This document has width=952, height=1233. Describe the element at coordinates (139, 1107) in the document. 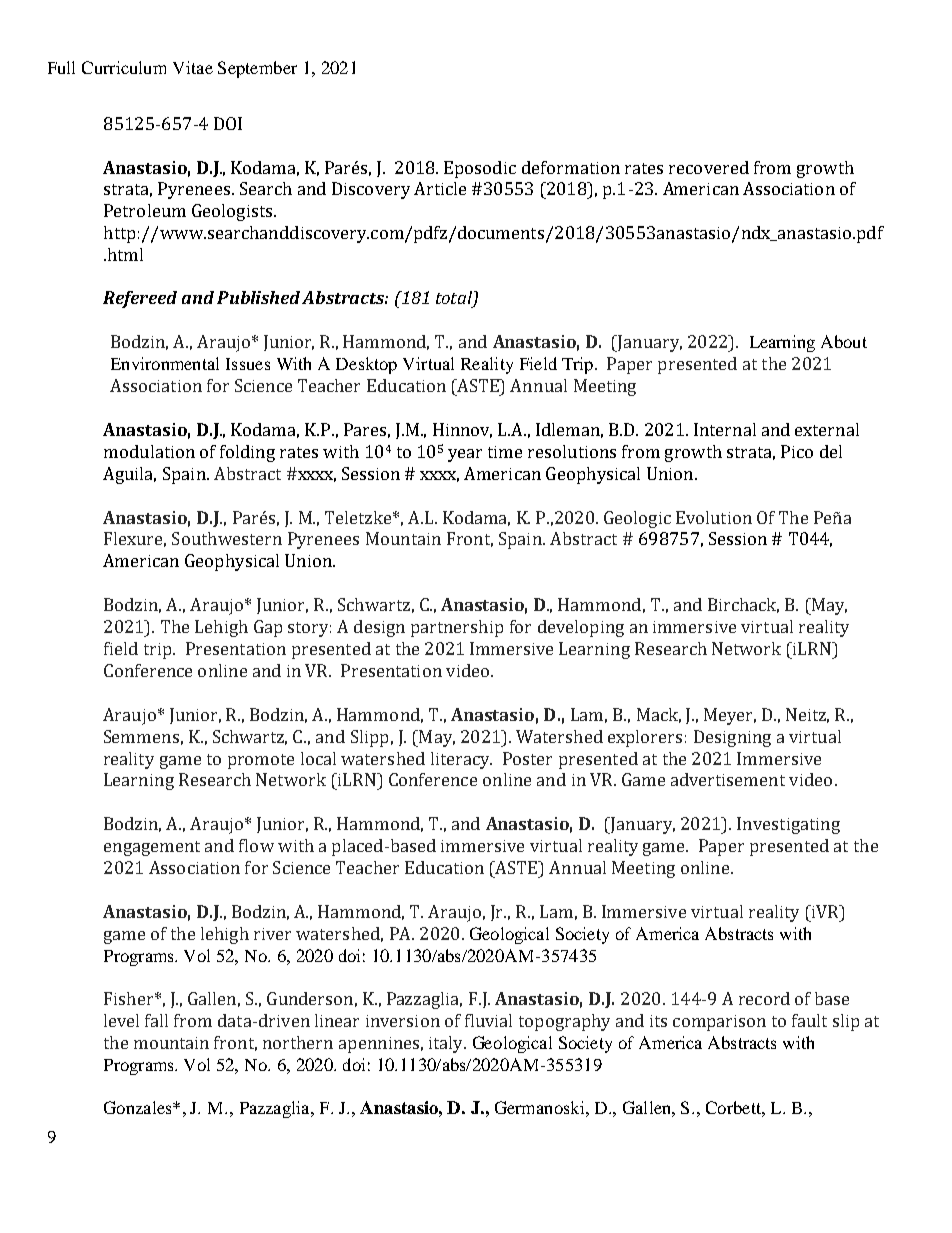

I see `Gonzales` at that location.
